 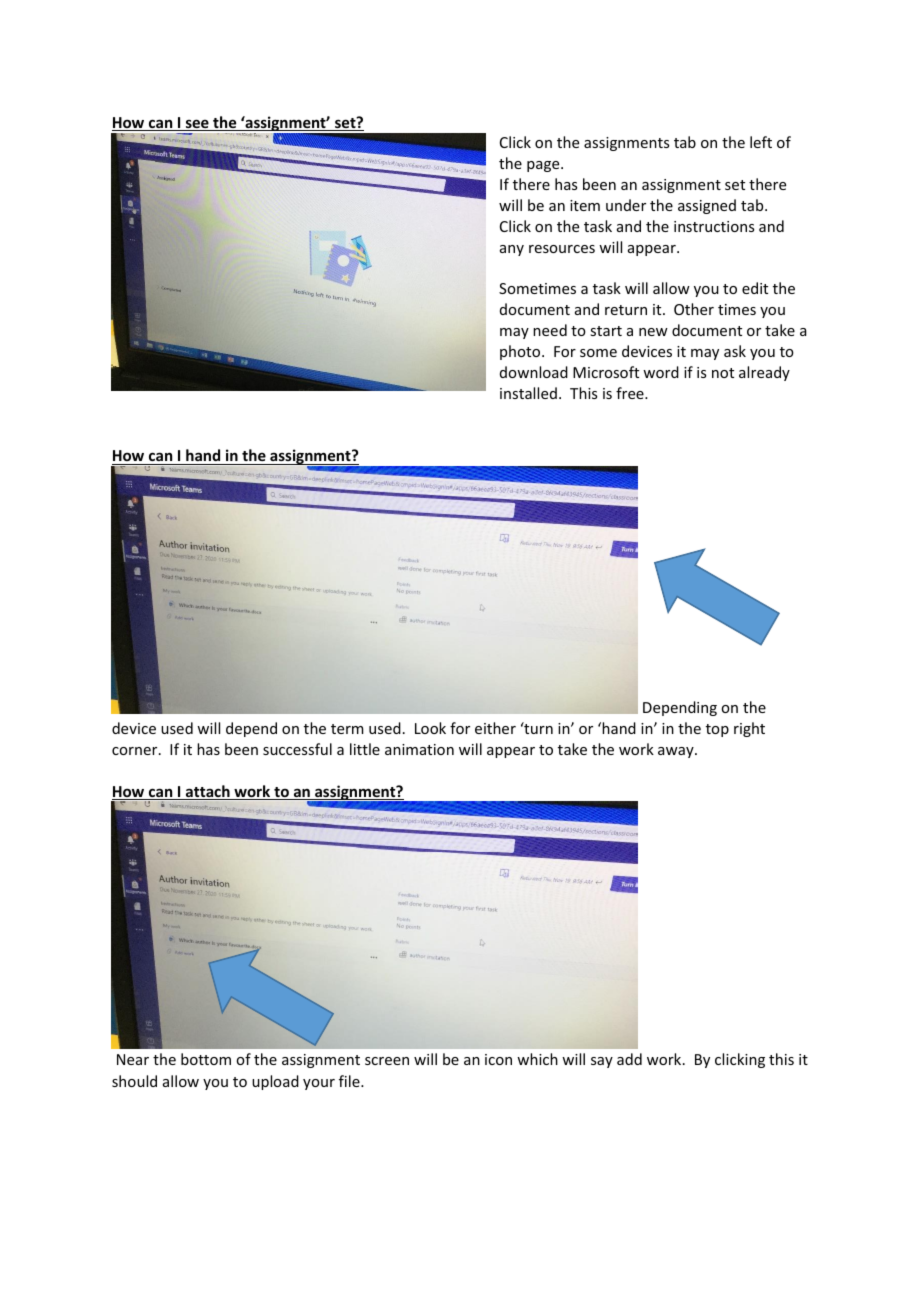 What do you see at coordinates (677, 752) in the document?
I see `away` at bounding box center [677, 752].
